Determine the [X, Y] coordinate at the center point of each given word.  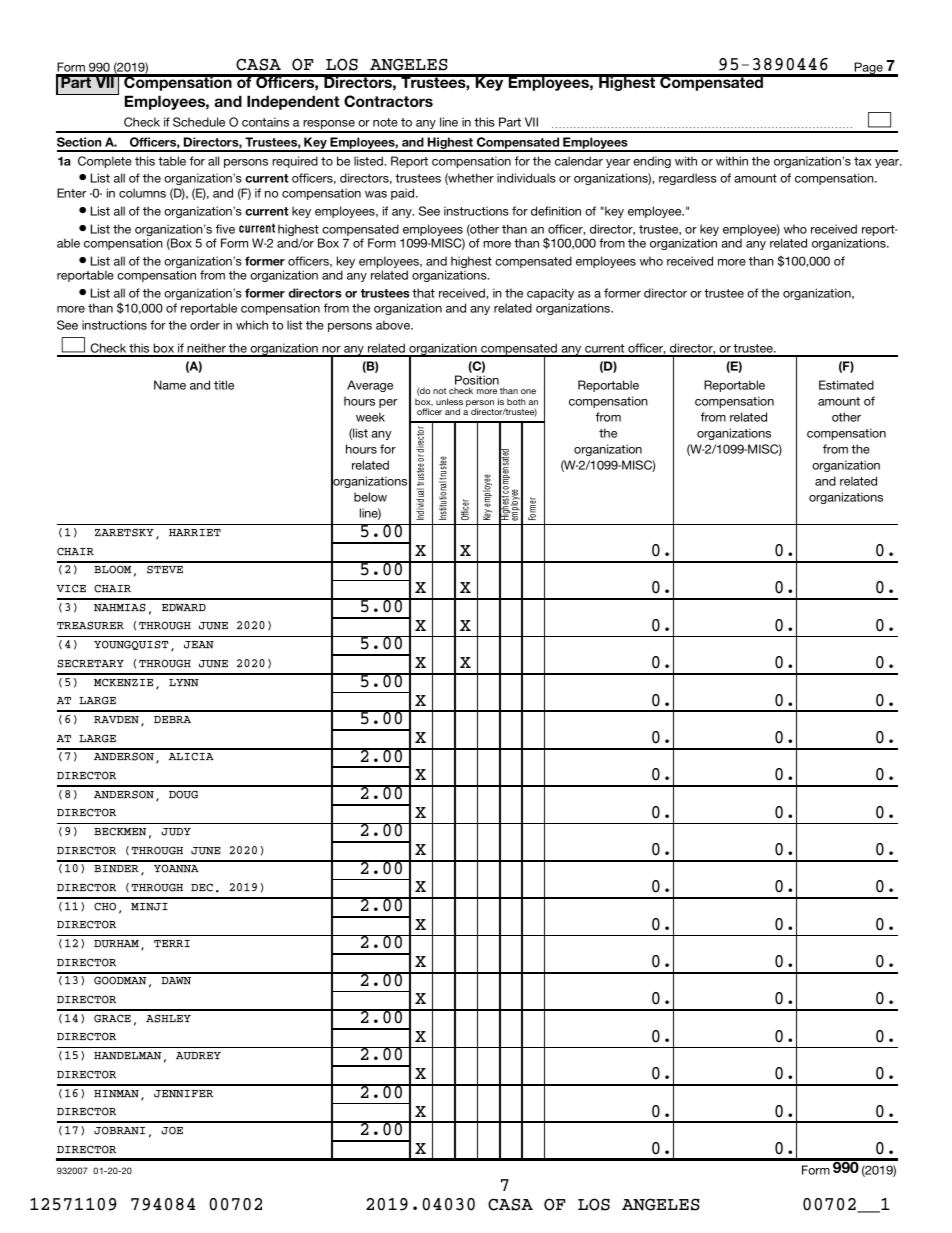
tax [863, 161]
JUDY [176, 832]
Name [170, 385]
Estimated [846, 385]
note [385, 122]
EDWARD [184, 607]
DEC [202, 887]
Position [477, 381]
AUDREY [198, 1056]
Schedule [199, 122]
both [516, 401]
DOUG [183, 794]
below [370, 497]
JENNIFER [183, 1094]
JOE [172, 1130]
